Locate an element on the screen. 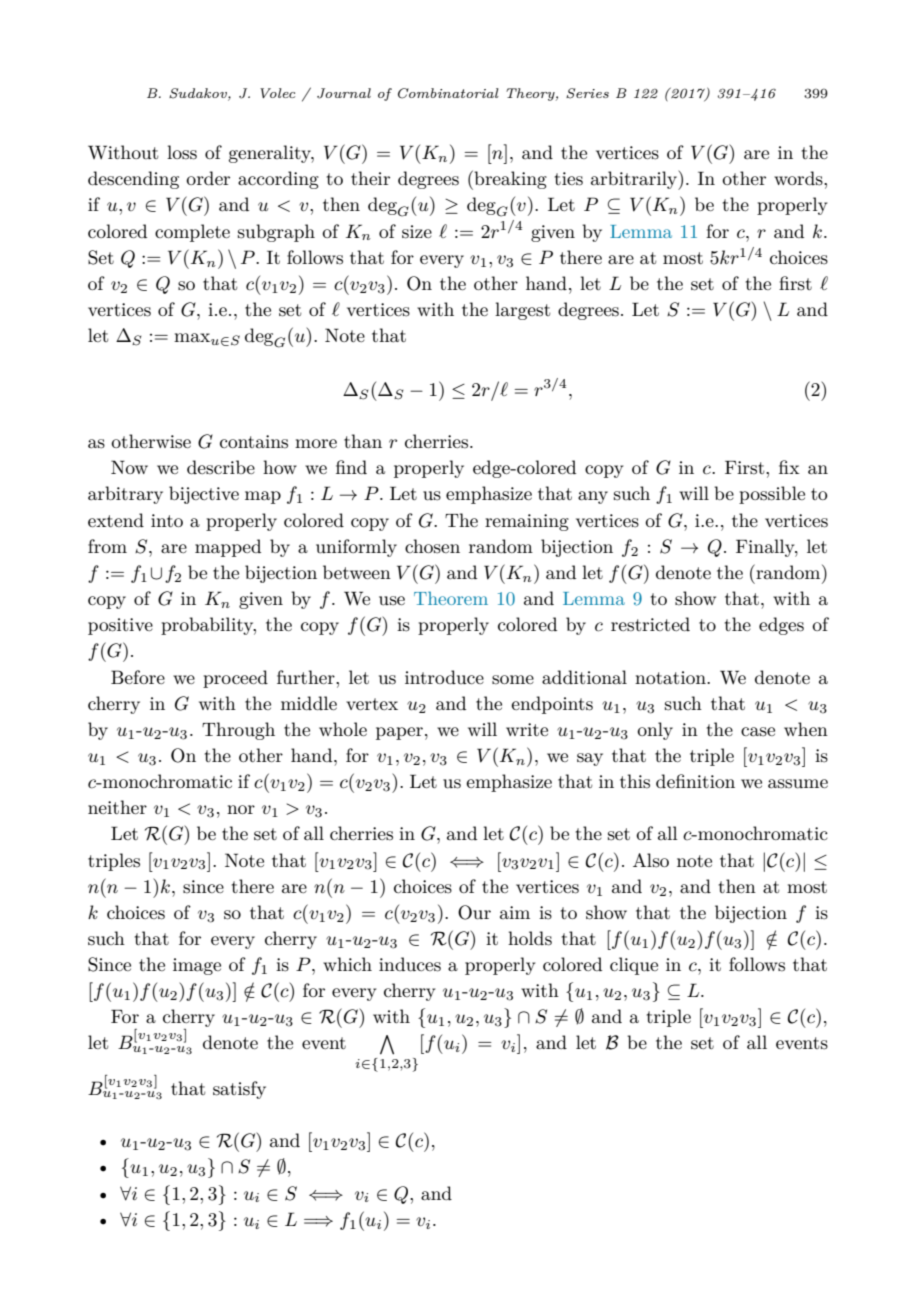  largest is located at coordinates (522, 311).
